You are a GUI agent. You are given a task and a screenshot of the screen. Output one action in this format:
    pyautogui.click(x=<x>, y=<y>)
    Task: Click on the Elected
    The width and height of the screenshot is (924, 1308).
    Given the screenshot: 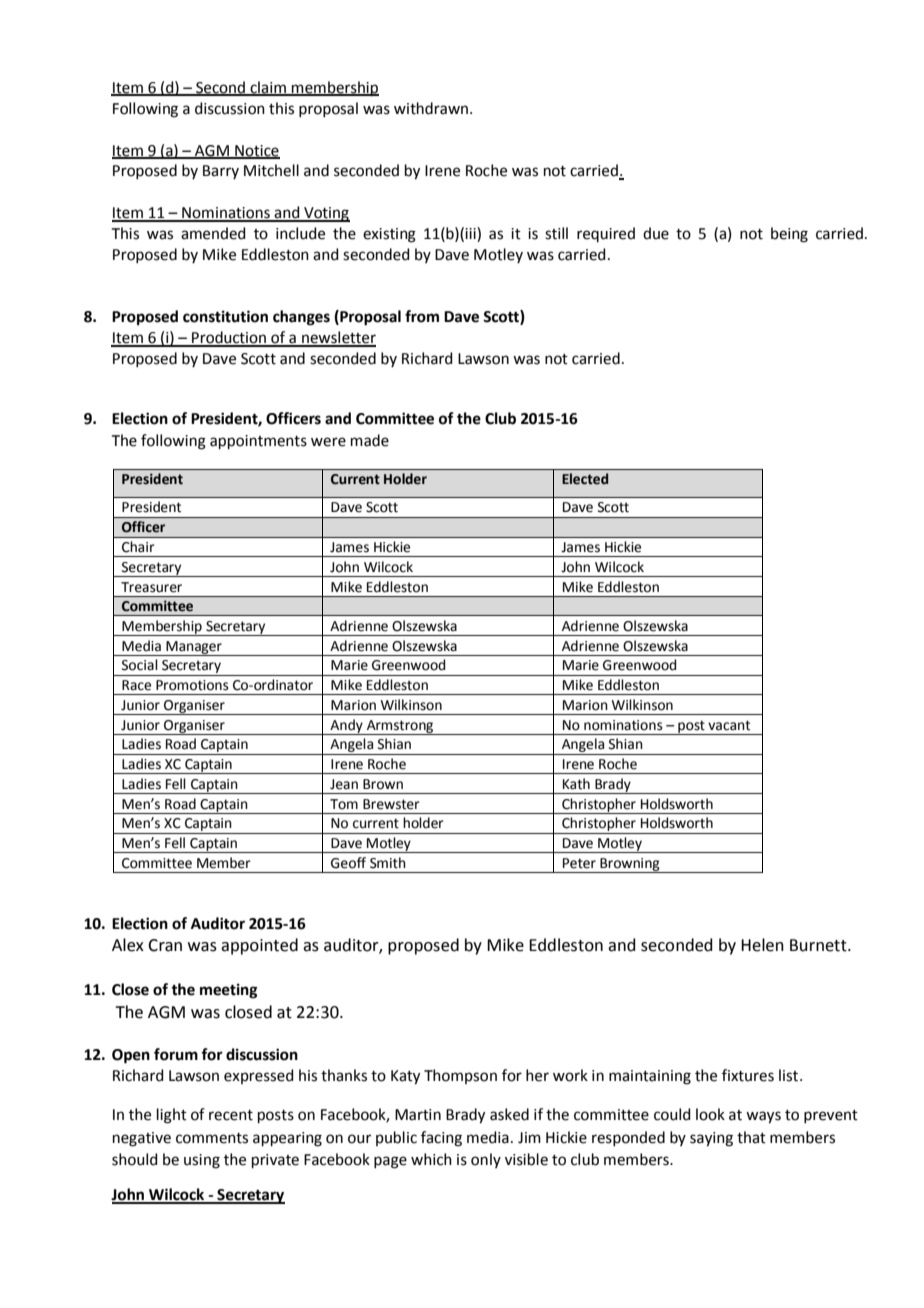 What is the action you would take?
    pyautogui.click(x=585, y=479)
